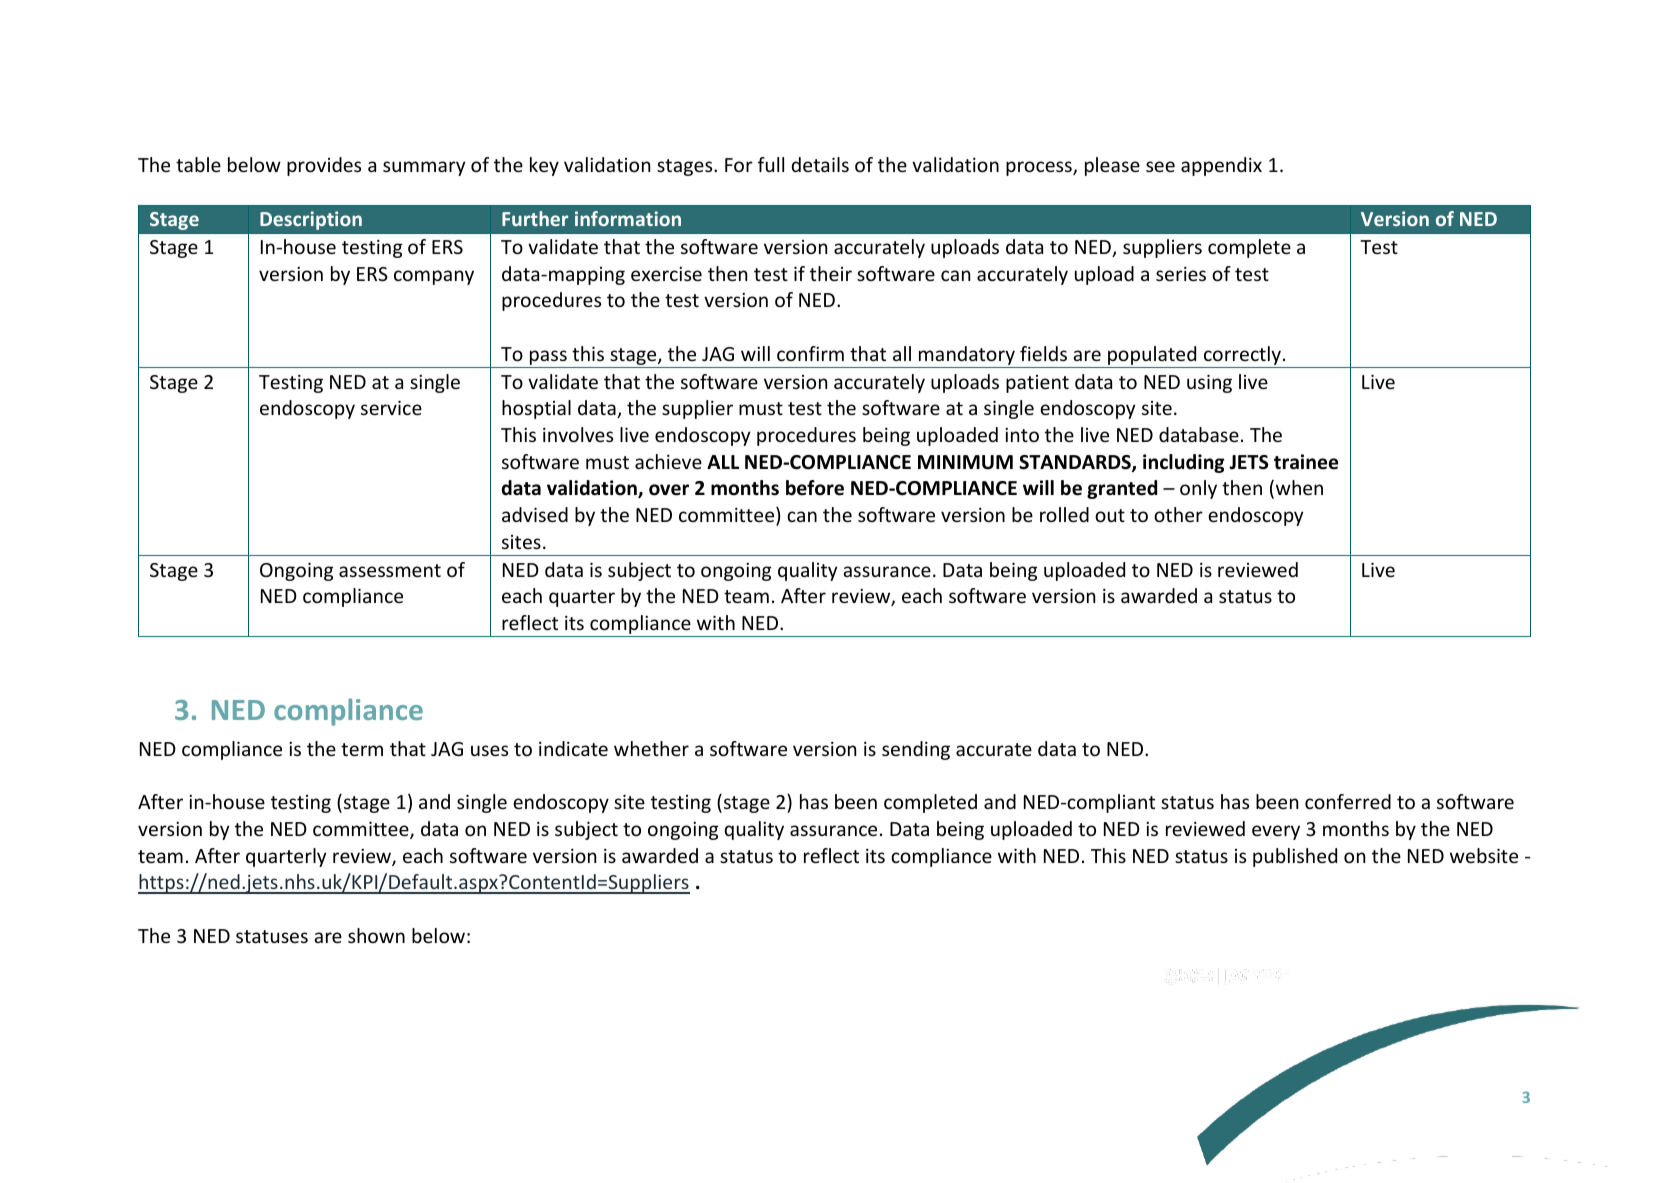 The image size is (1674, 1183). What do you see at coordinates (1348, 801) in the page?
I see `conferred` at bounding box center [1348, 801].
